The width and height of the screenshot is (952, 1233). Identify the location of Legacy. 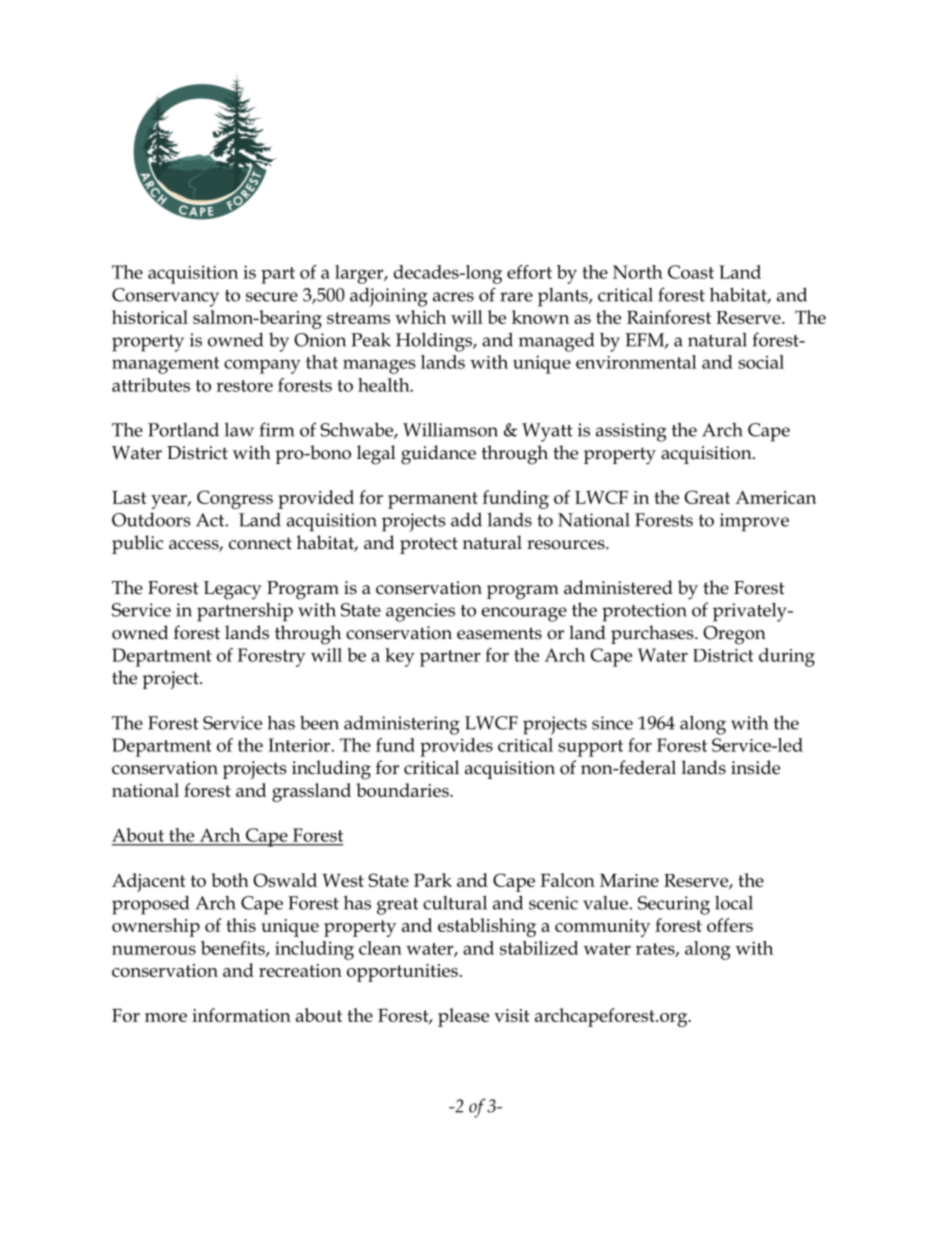
(233, 590).
